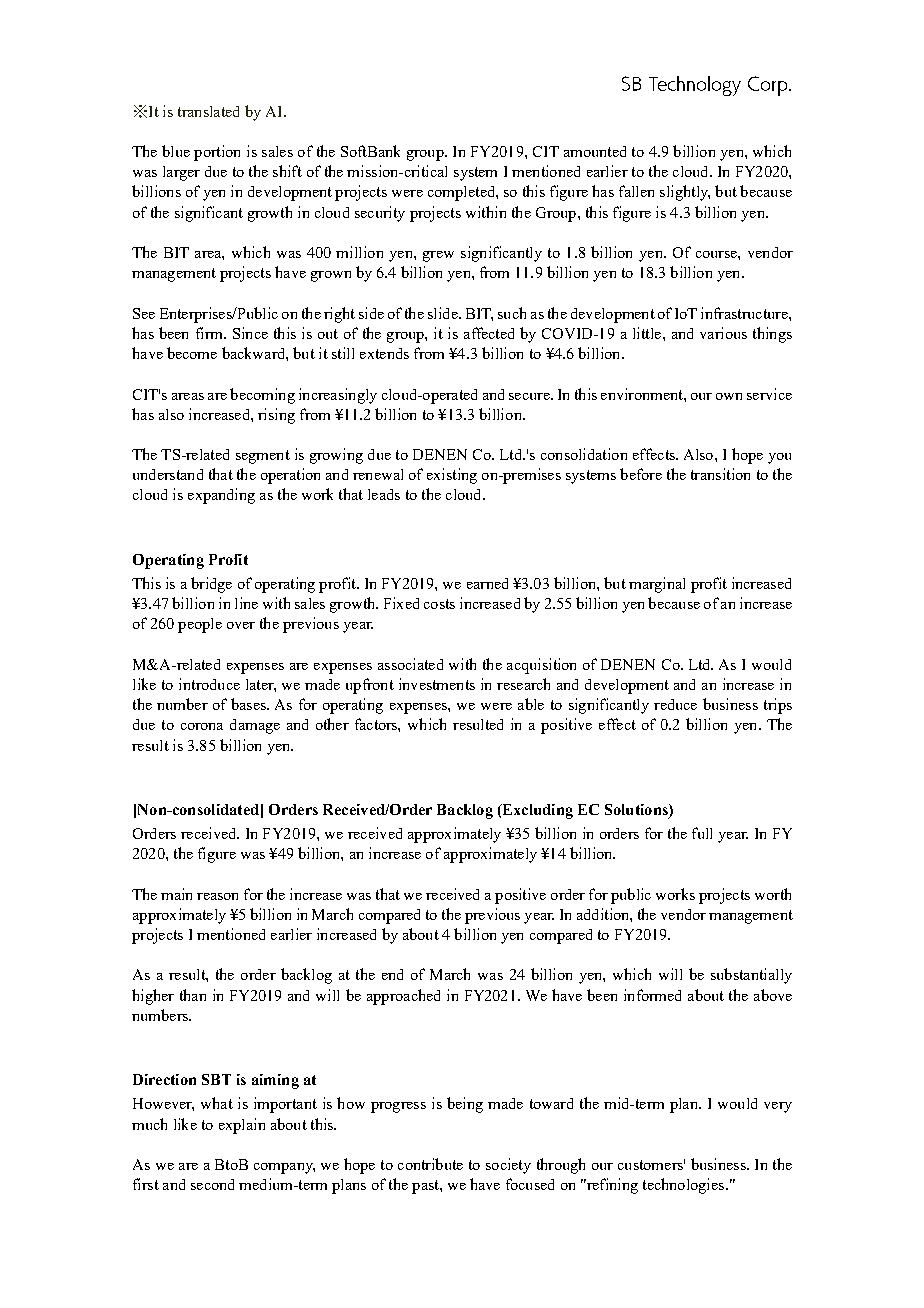  I want to click on second, so click(212, 1184).
